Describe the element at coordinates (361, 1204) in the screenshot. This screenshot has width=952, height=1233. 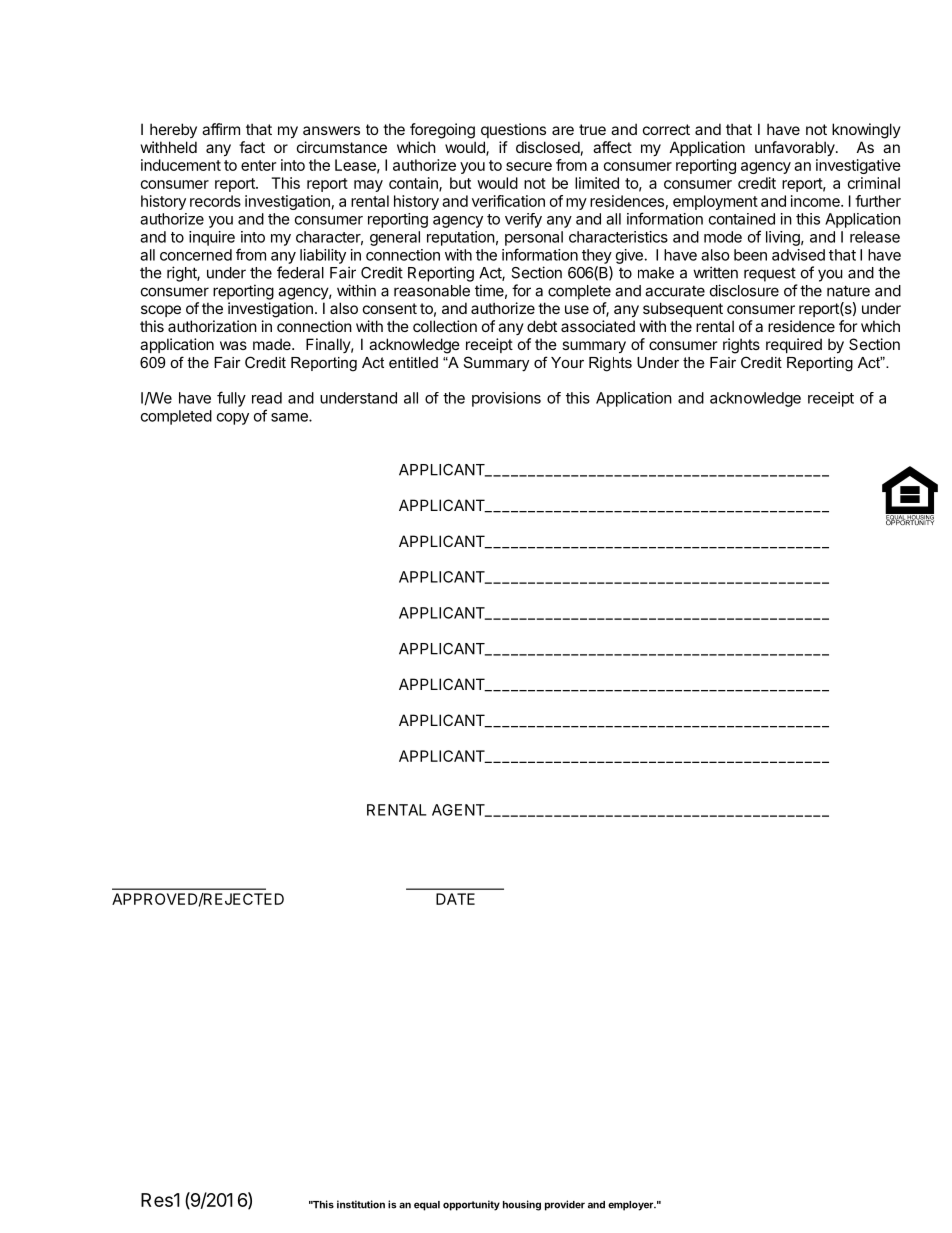
I see `institution` at that location.
